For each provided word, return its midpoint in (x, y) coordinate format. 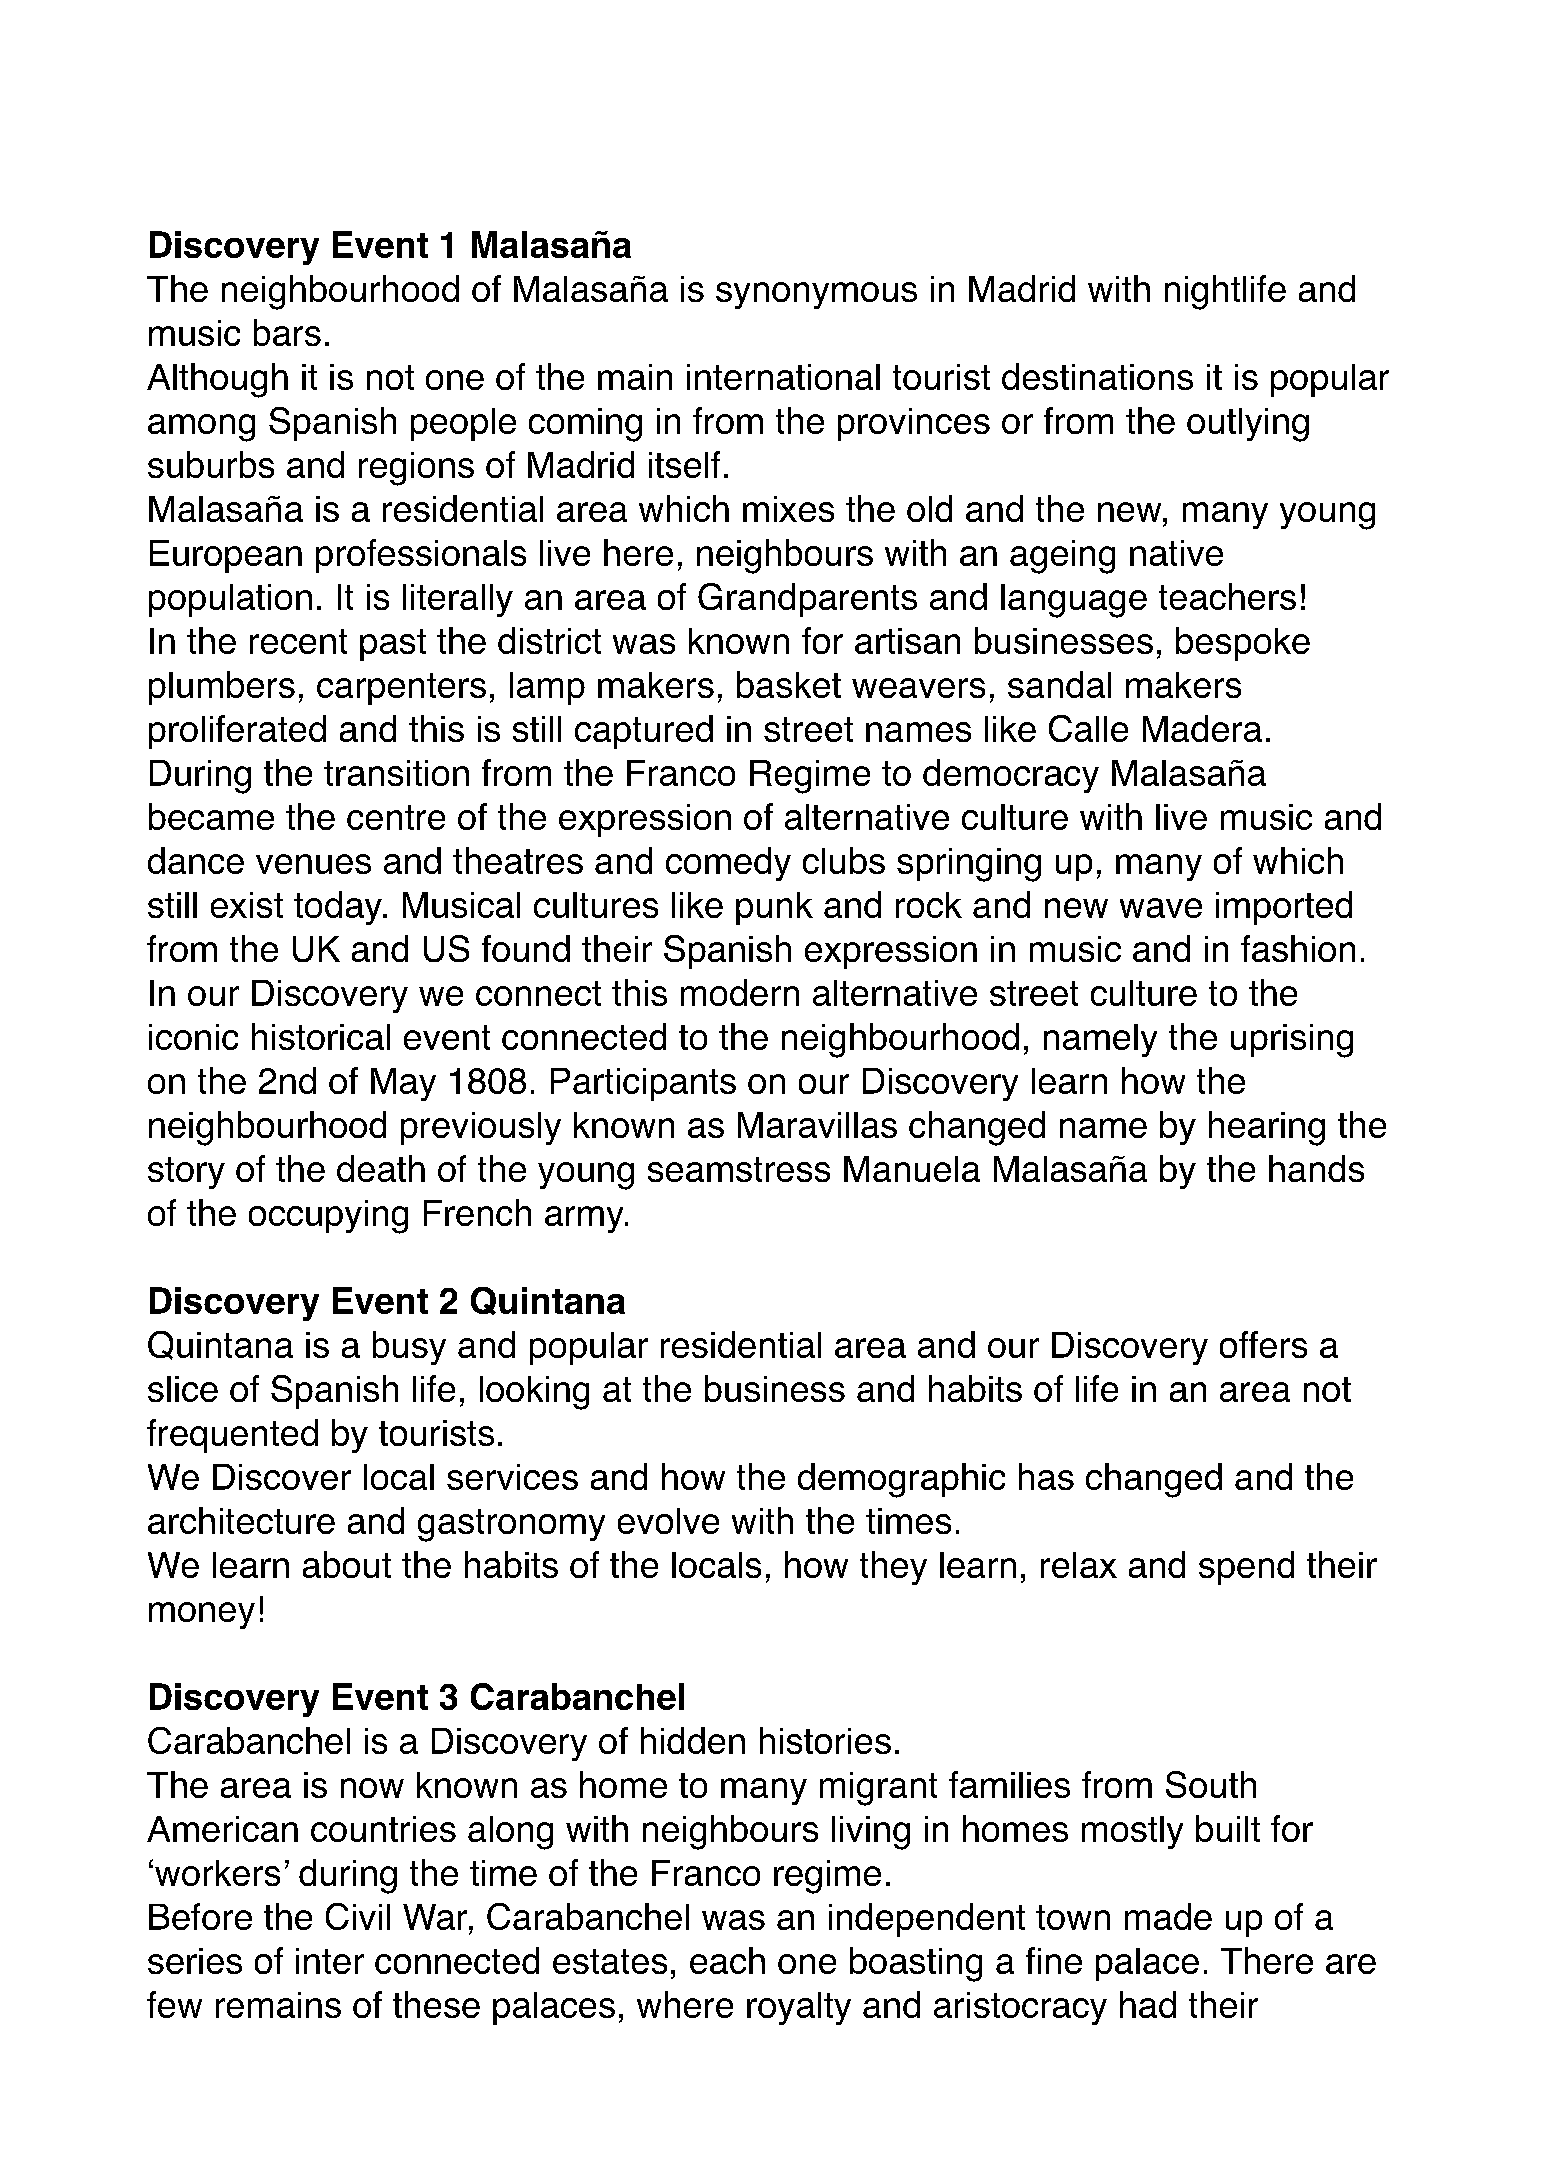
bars (287, 332)
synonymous (816, 295)
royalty (799, 2008)
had (1148, 2004)
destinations (1097, 376)
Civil (358, 1916)
